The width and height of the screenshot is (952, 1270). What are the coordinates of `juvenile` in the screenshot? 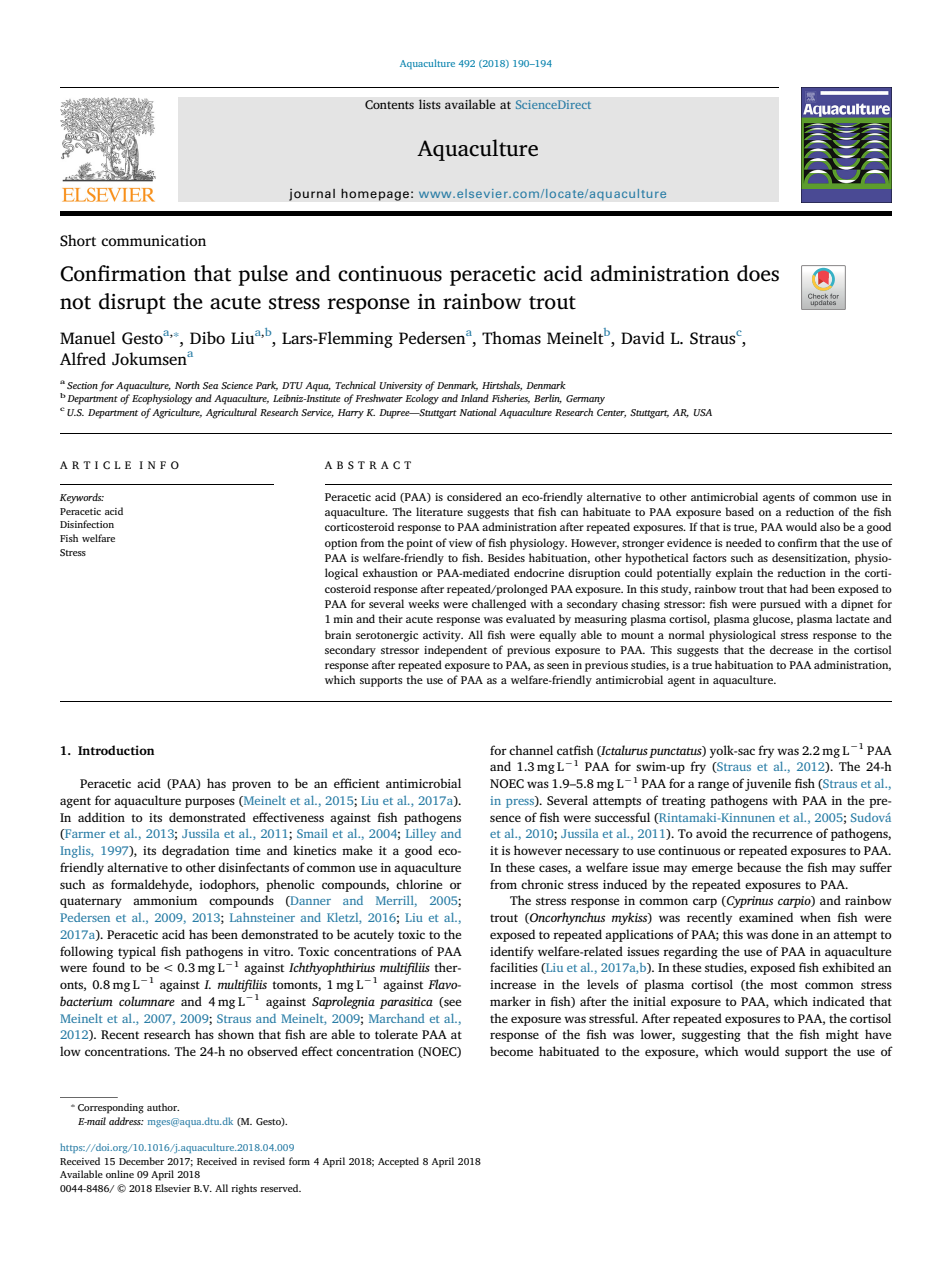 It's located at (768, 784).
